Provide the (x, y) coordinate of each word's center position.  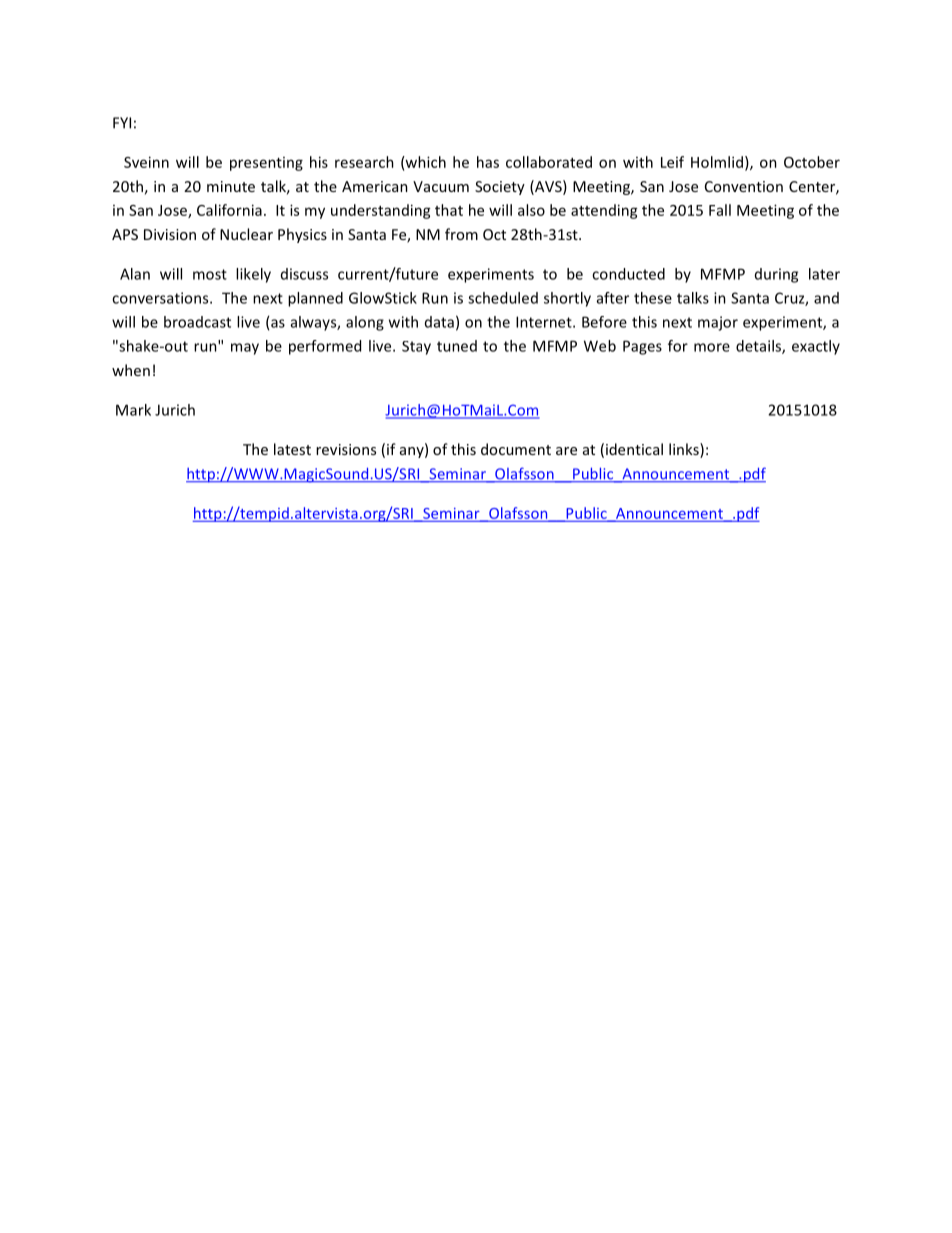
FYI (122, 123)
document (516, 449)
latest (292, 449)
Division (170, 234)
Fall (720, 210)
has (488, 162)
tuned (457, 346)
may (245, 349)
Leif (672, 162)
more (712, 347)
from (461, 234)
